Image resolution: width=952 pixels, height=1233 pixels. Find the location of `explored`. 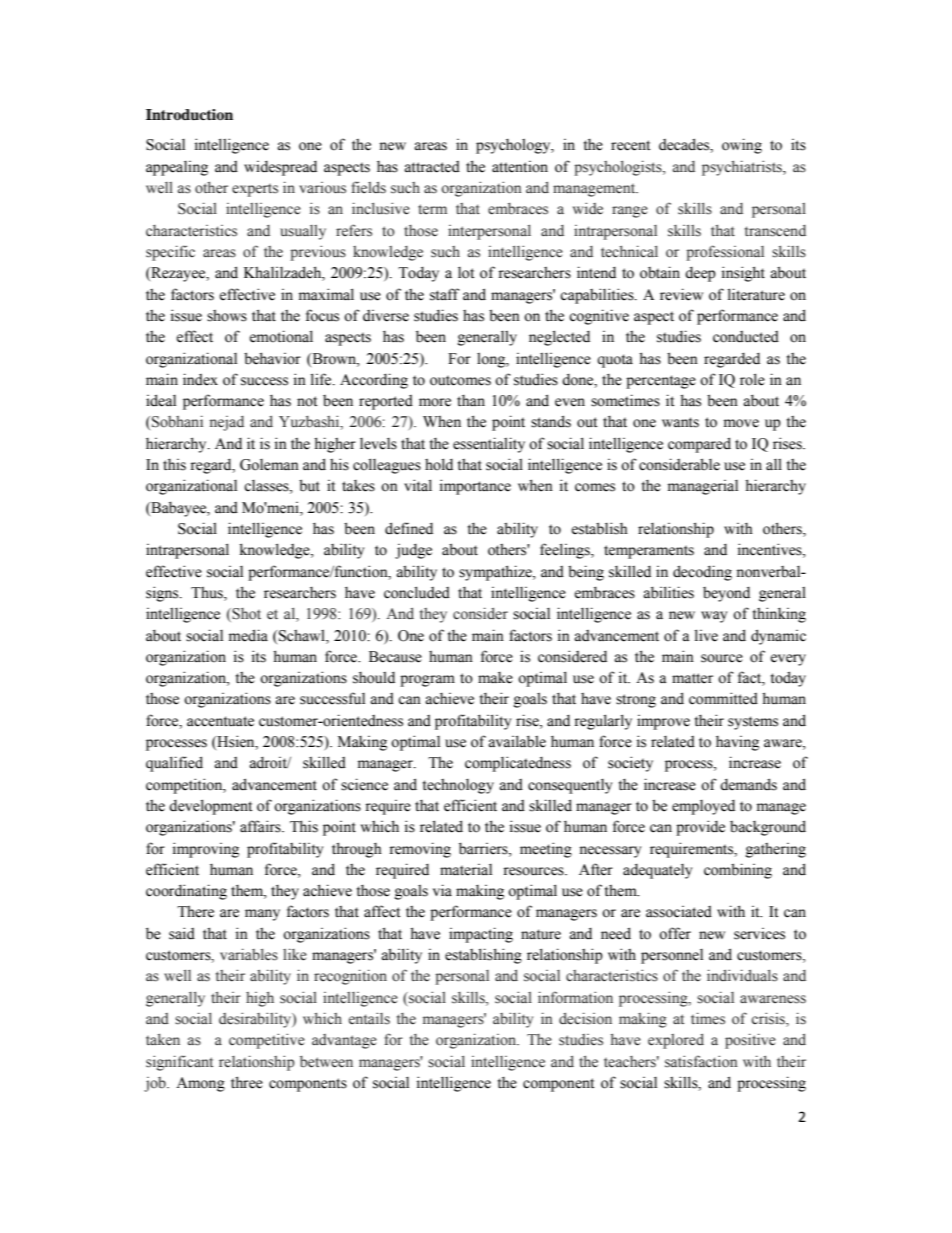

explored is located at coordinates (676, 1041).
